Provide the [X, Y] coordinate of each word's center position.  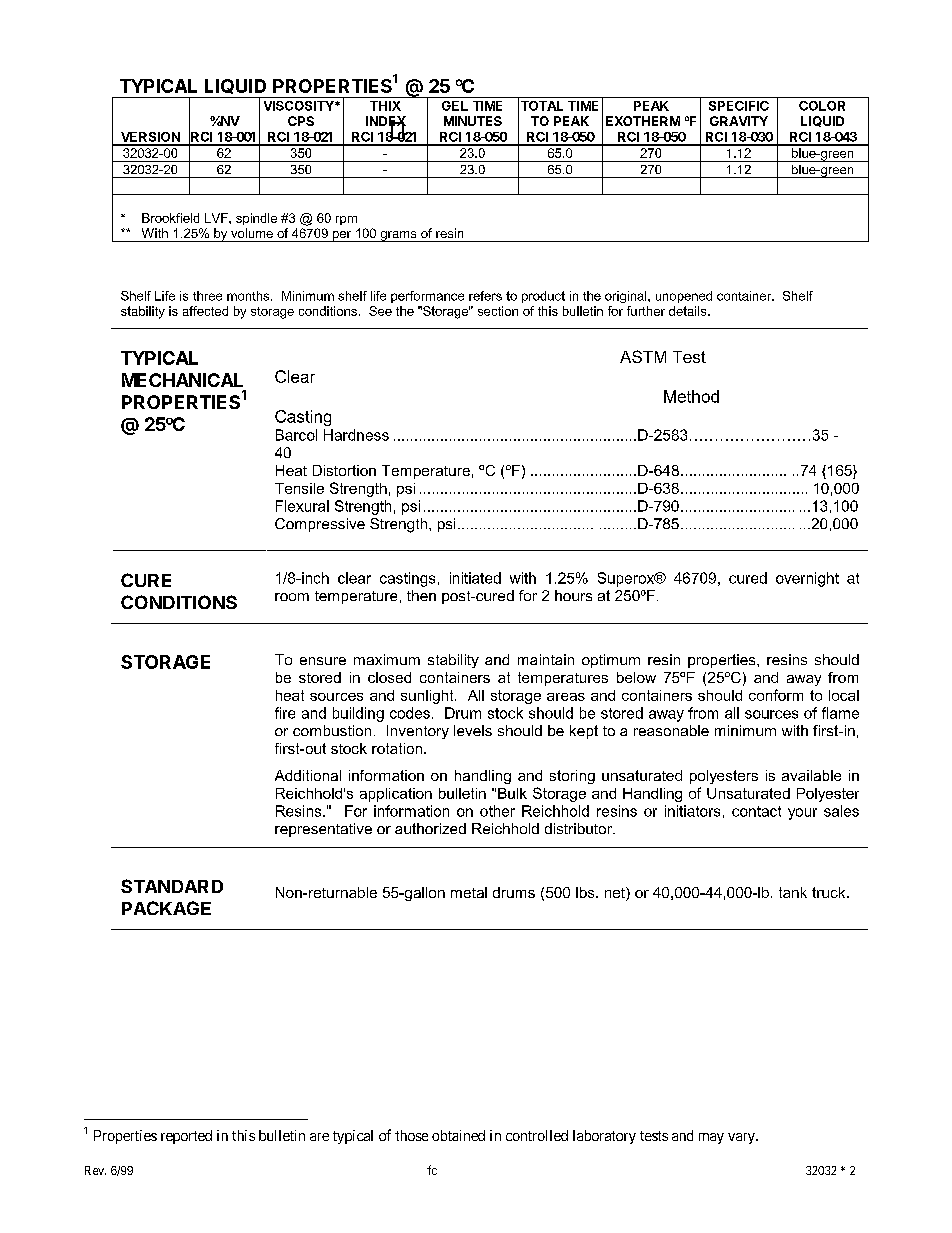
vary [742, 1138]
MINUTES [473, 121]
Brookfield [170, 218]
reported [186, 1137]
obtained [458, 1135]
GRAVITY [739, 121]
